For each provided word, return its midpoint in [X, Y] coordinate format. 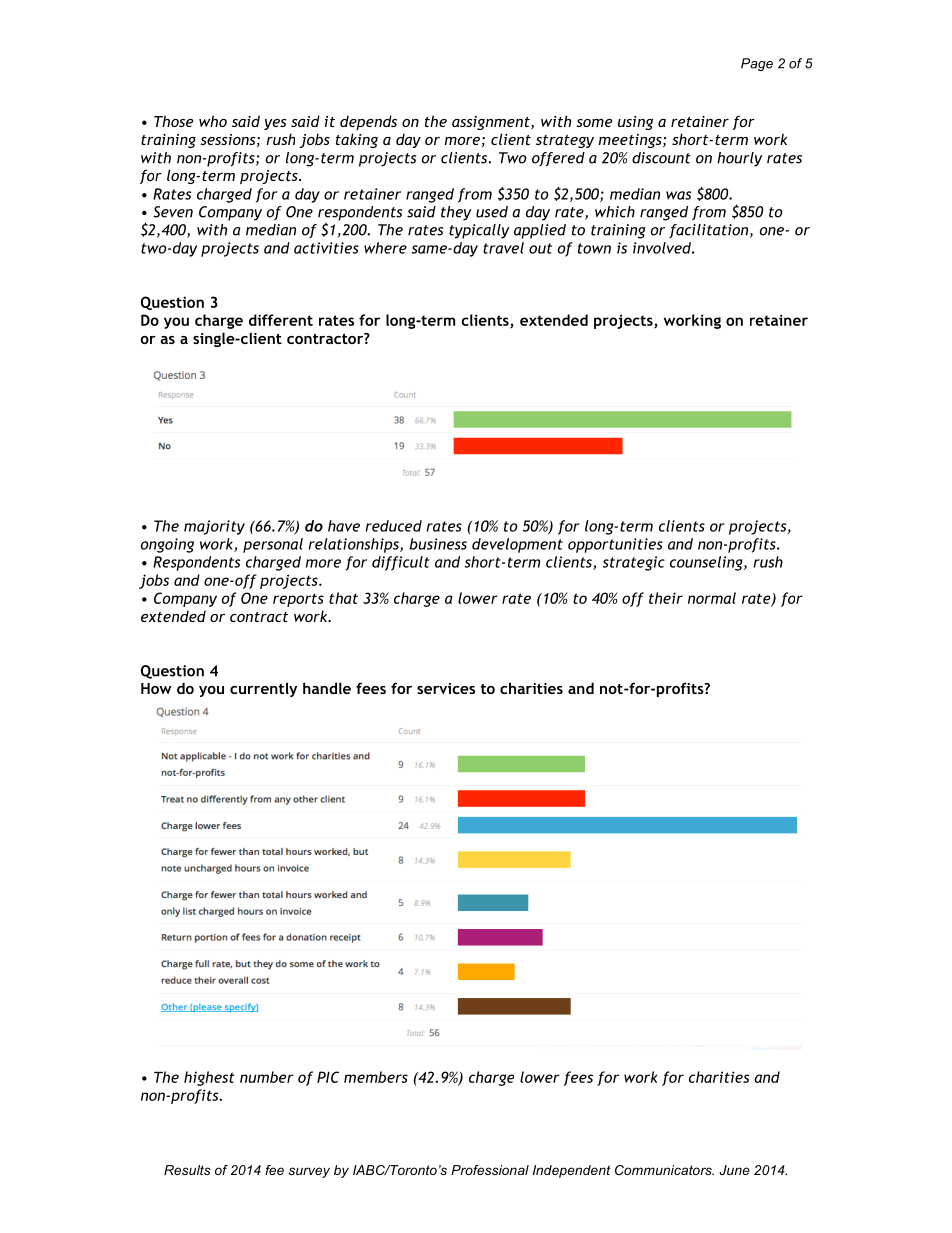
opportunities [615, 545]
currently [263, 689]
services [446, 688]
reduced [394, 526]
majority [214, 527]
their [666, 598]
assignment [492, 123]
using [635, 123]
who [213, 121]
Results [187, 1170]
